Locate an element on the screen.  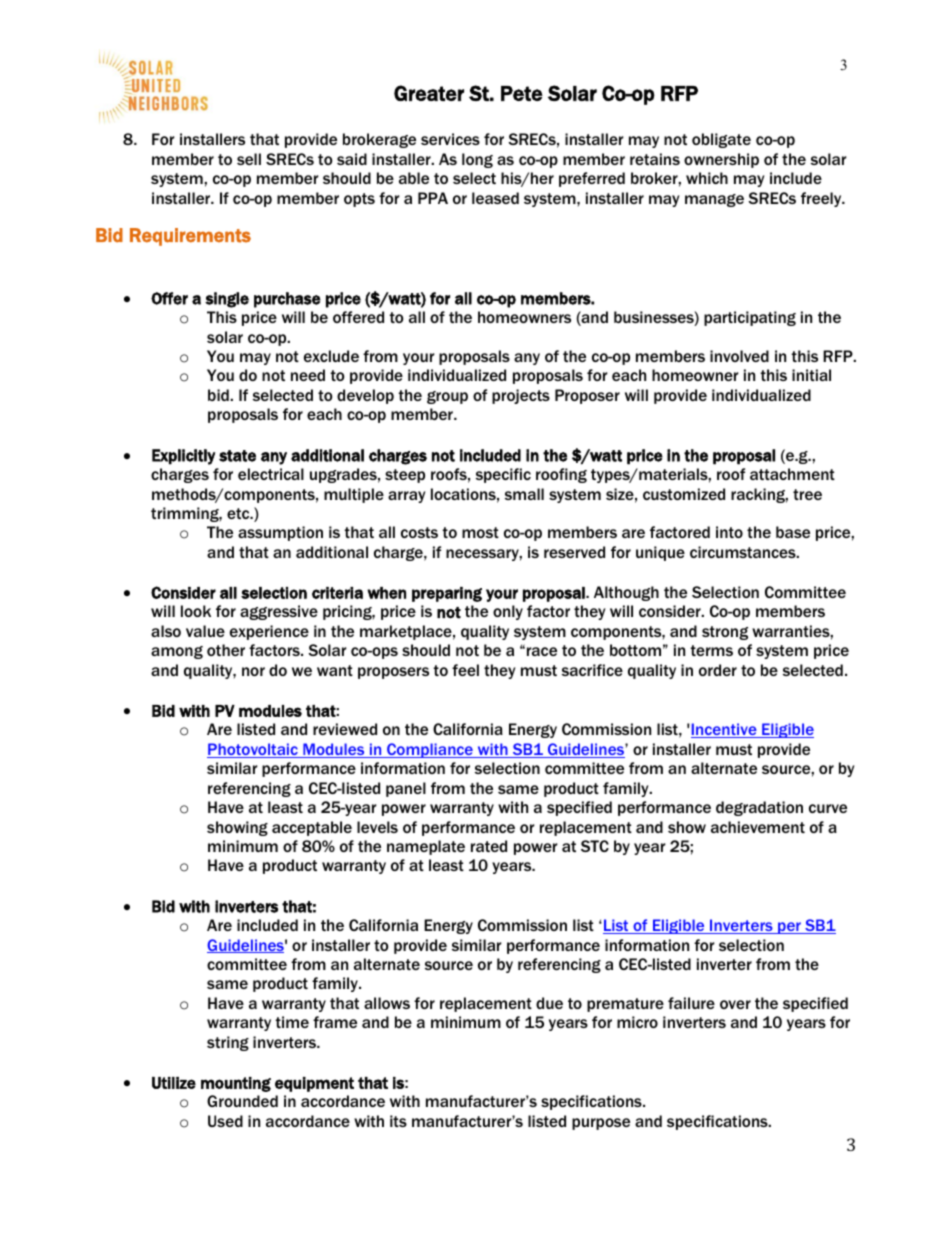
rated is located at coordinates (489, 846).
